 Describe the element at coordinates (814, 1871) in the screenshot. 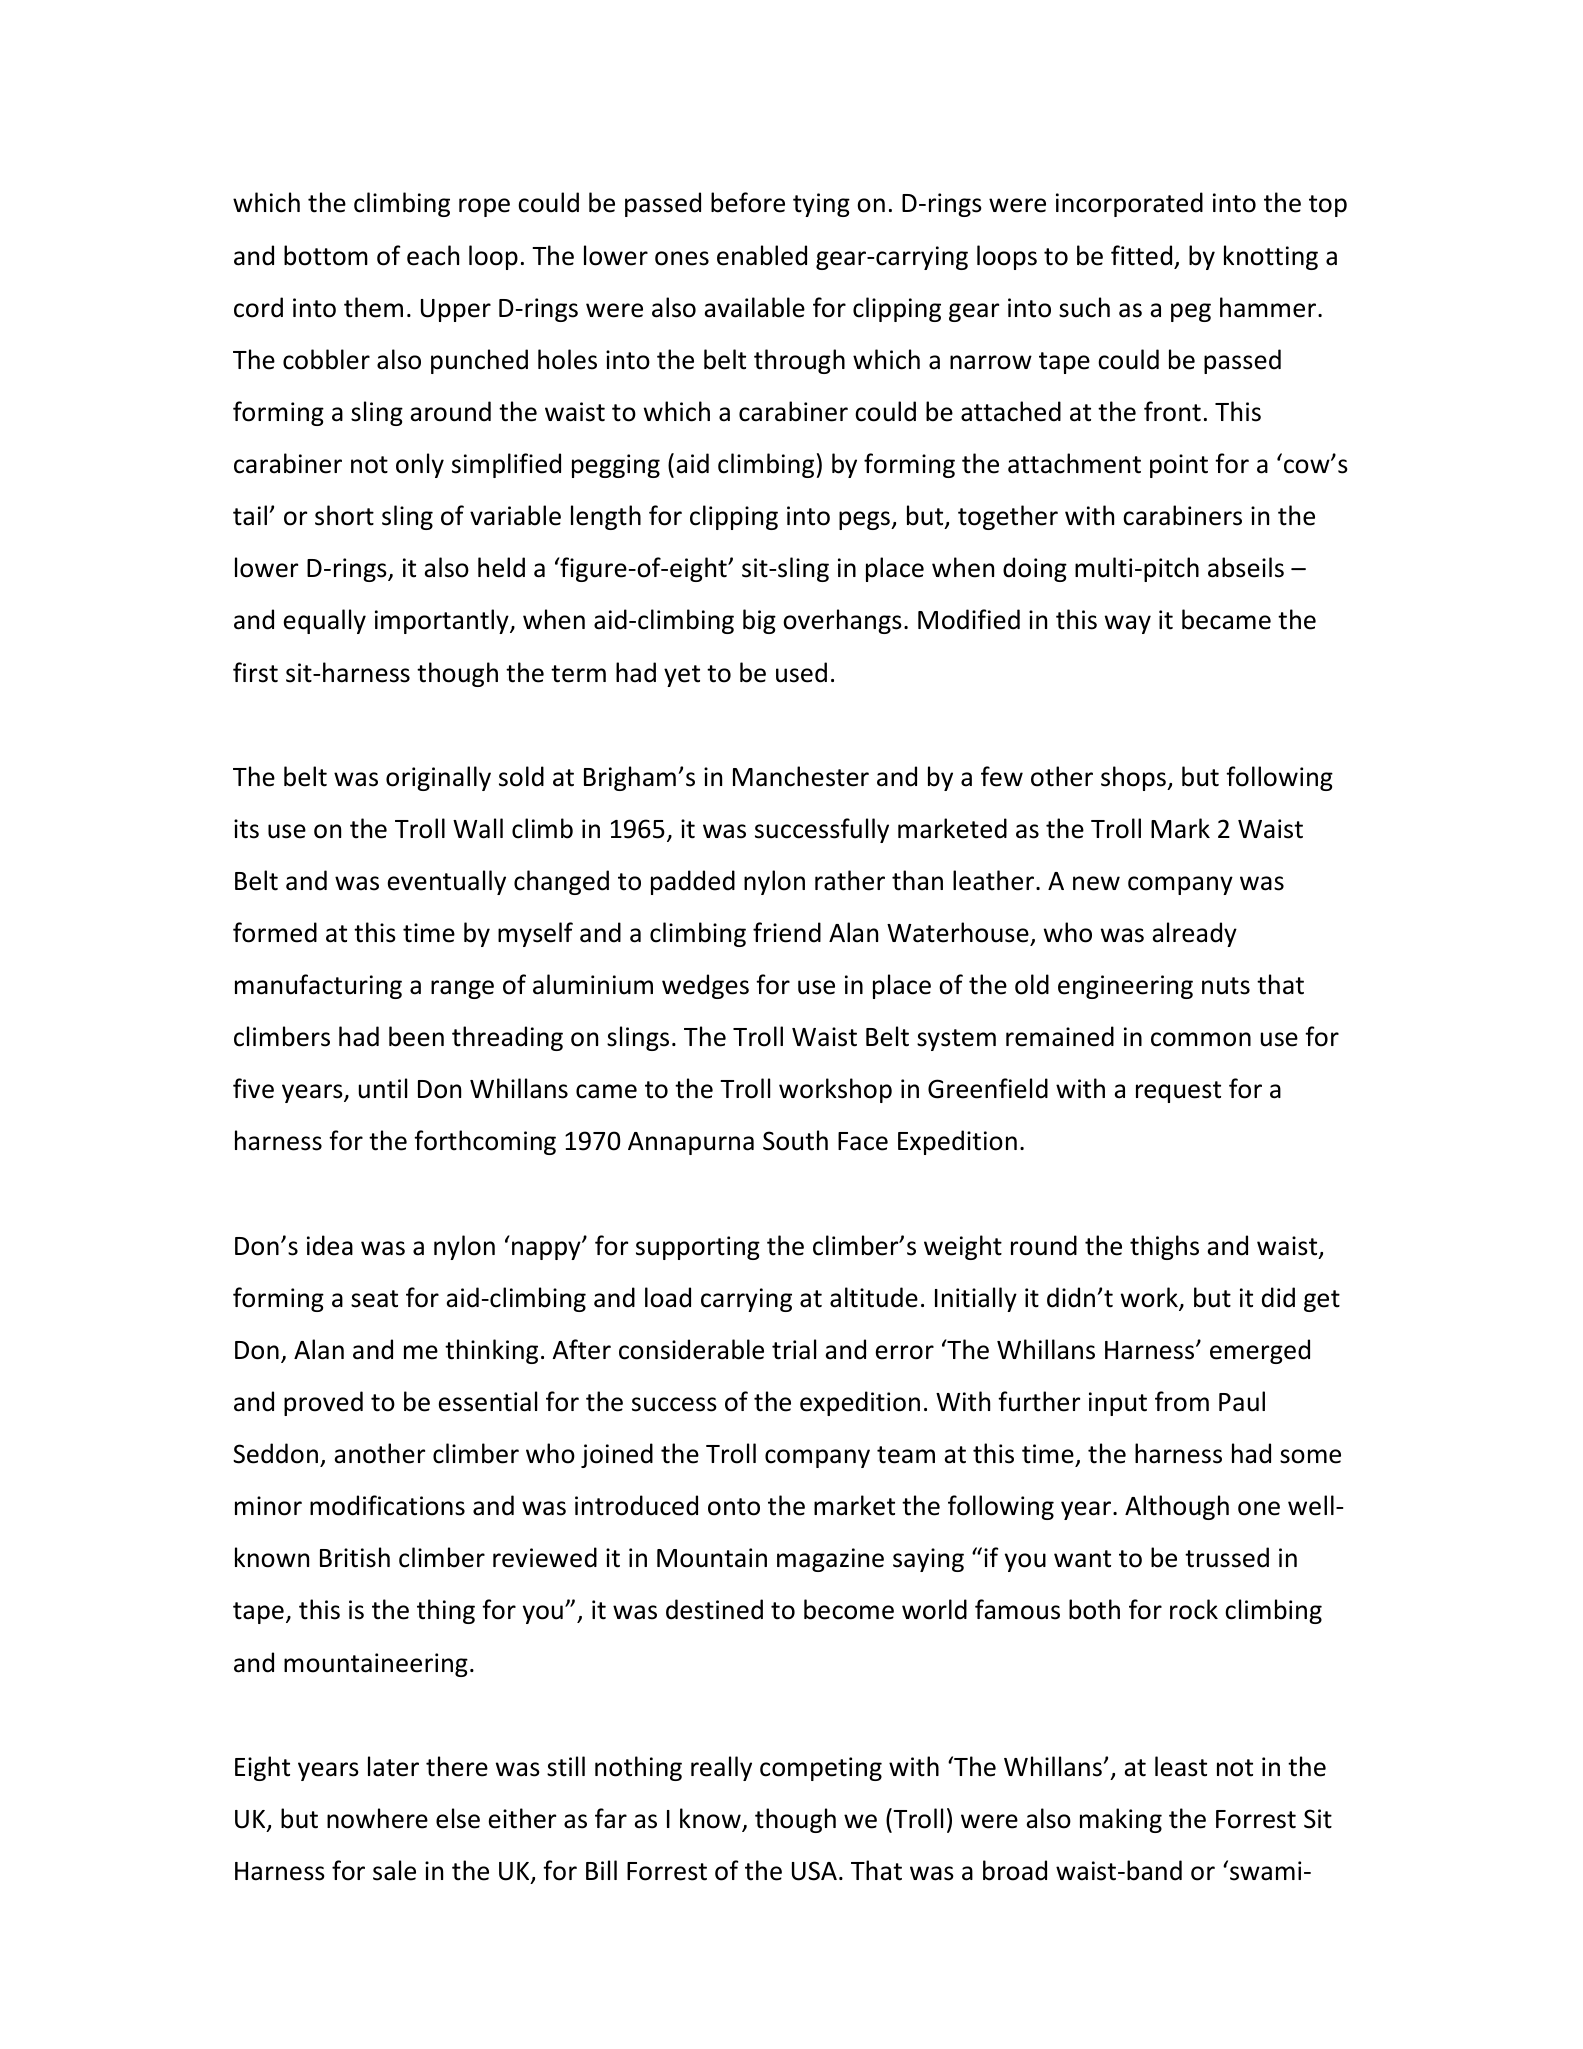

I see `USA` at that location.
